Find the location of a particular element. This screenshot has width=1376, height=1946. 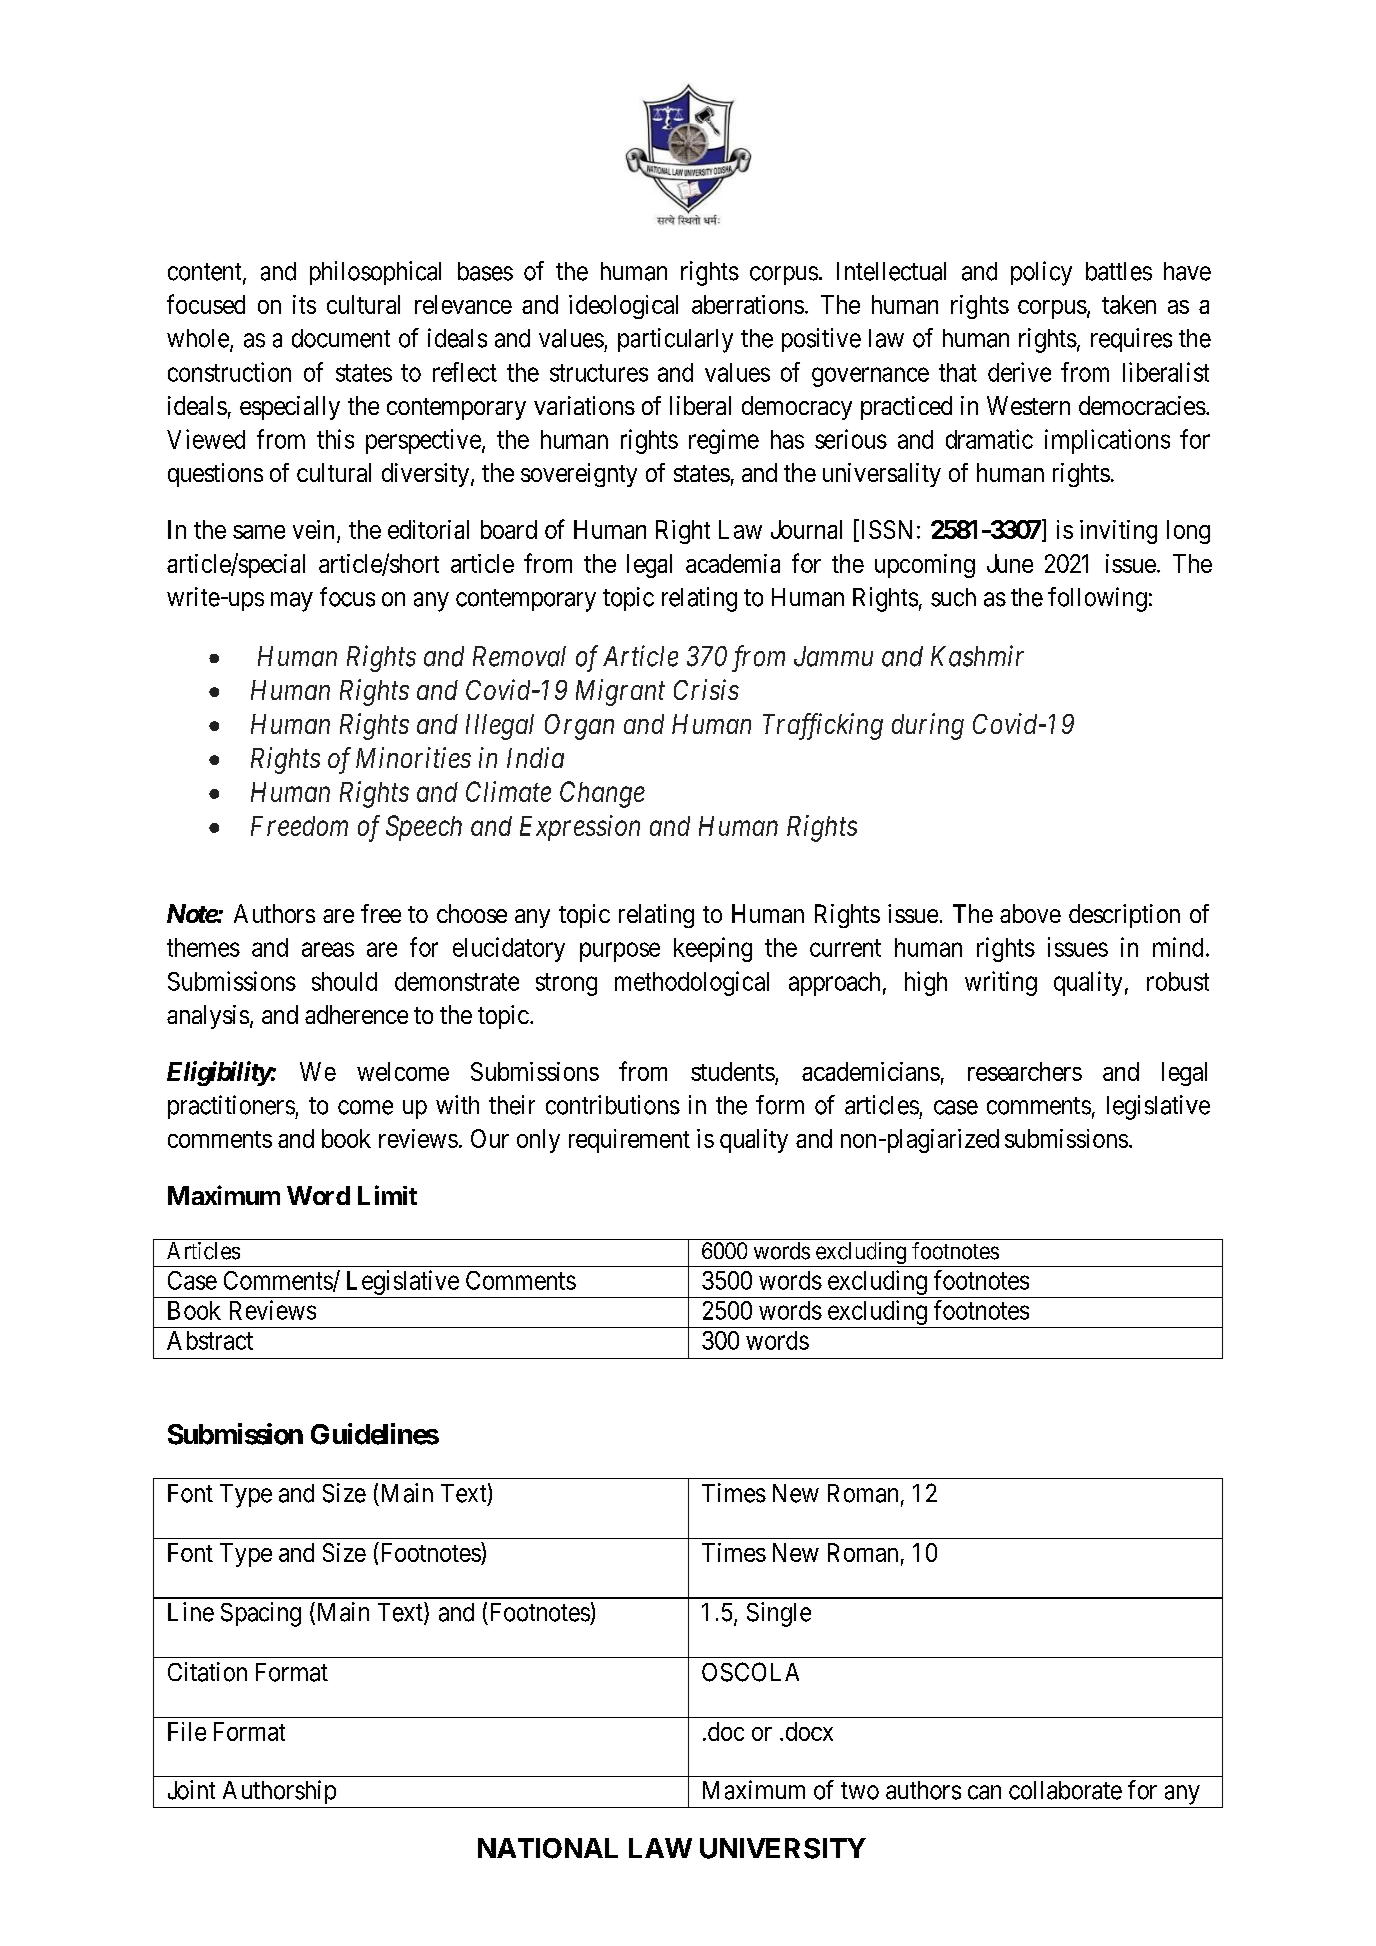

Single is located at coordinates (779, 1614).
